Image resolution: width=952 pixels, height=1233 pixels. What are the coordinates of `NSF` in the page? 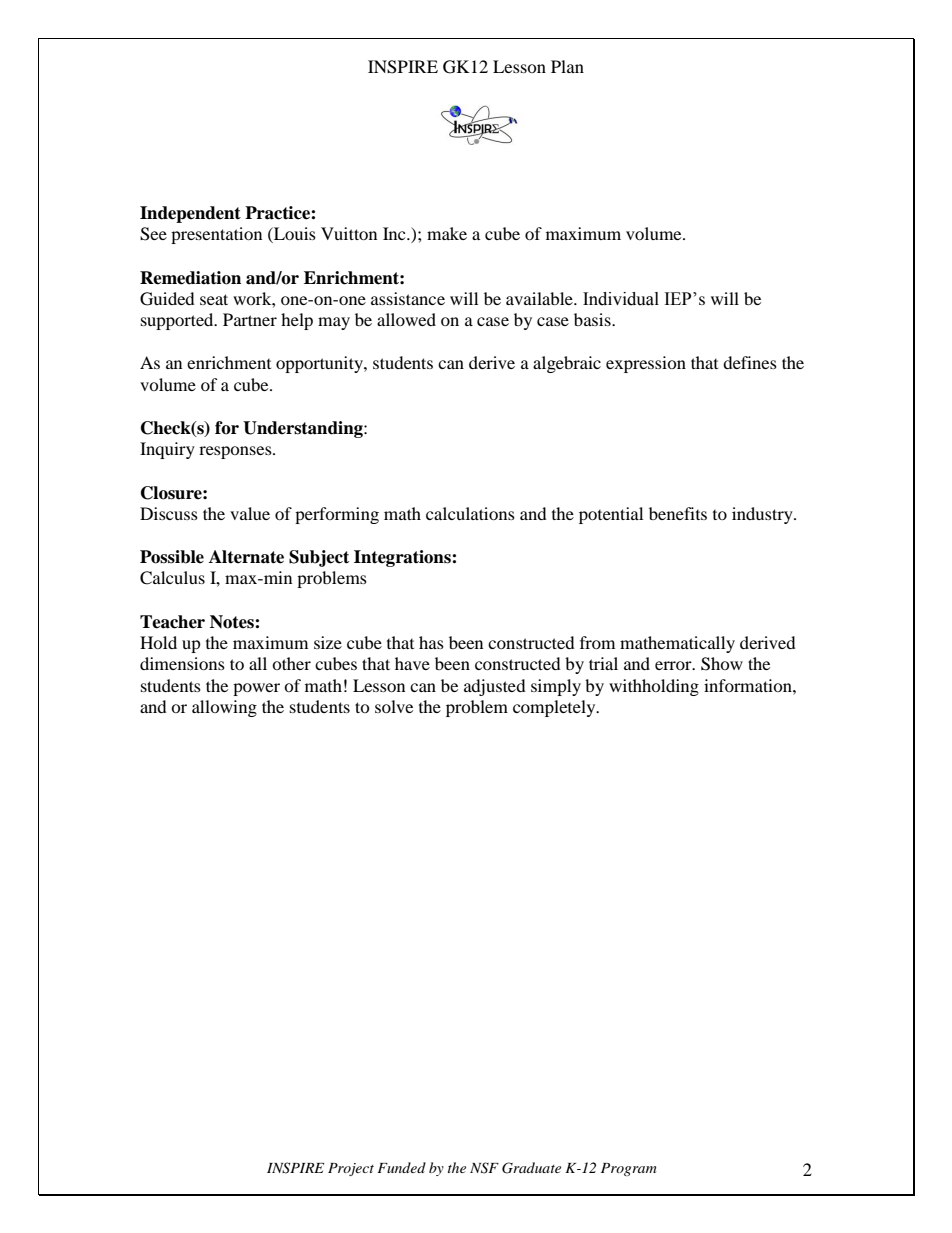 It's located at (484, 1168).
